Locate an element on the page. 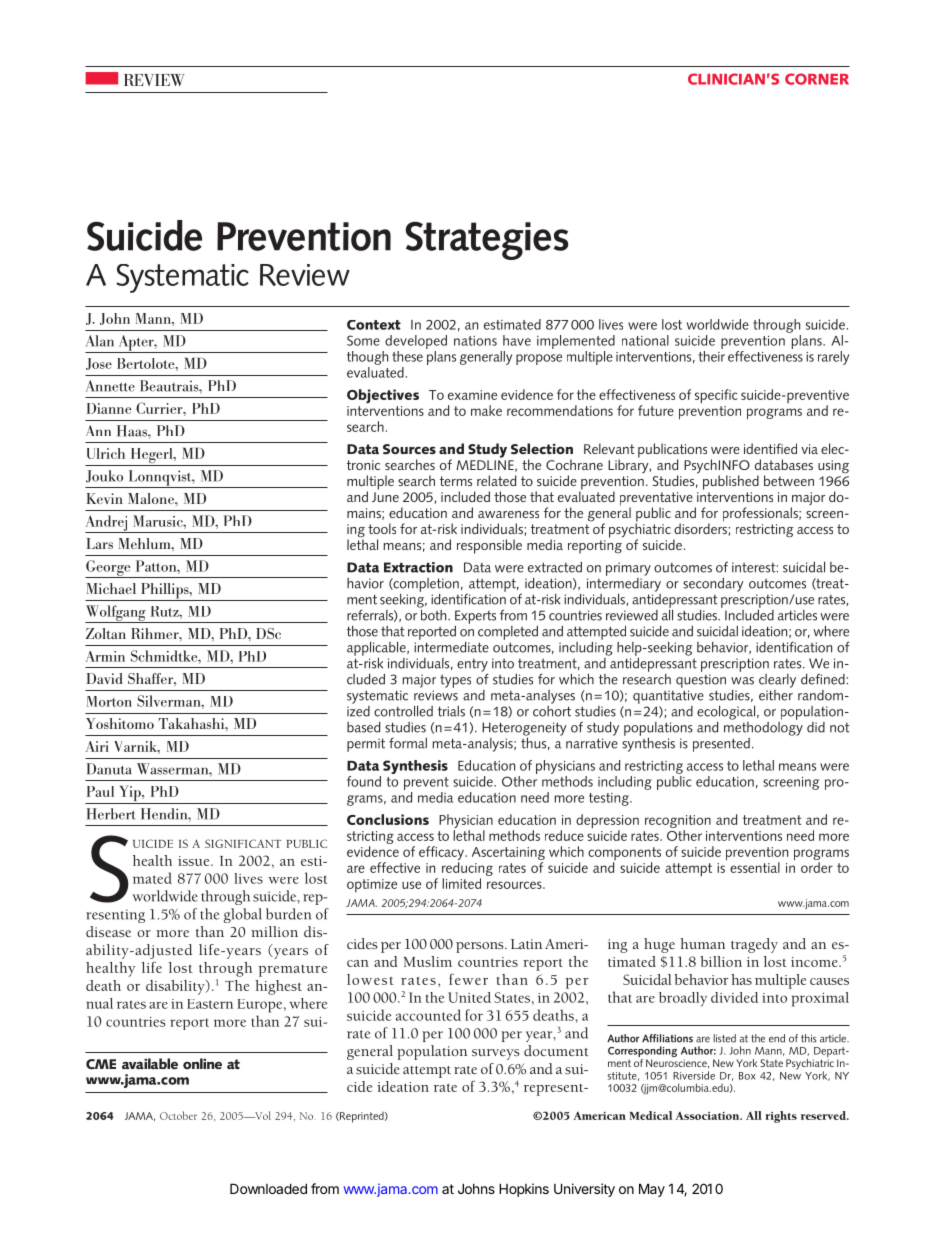  efficacy is located at coordinates (442, 853).
